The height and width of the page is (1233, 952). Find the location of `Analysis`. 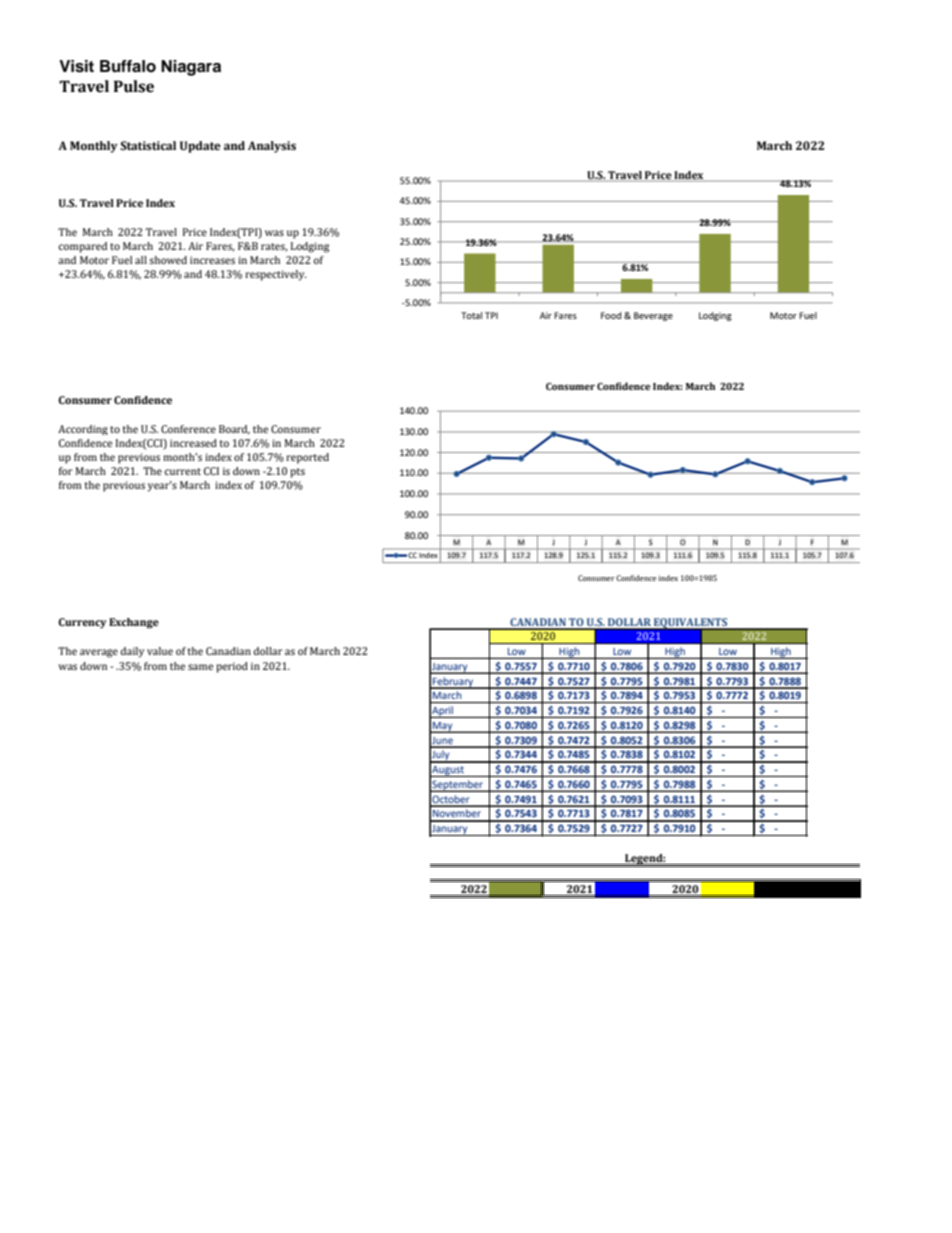

Analysis is located at coordinates (272, 147).
